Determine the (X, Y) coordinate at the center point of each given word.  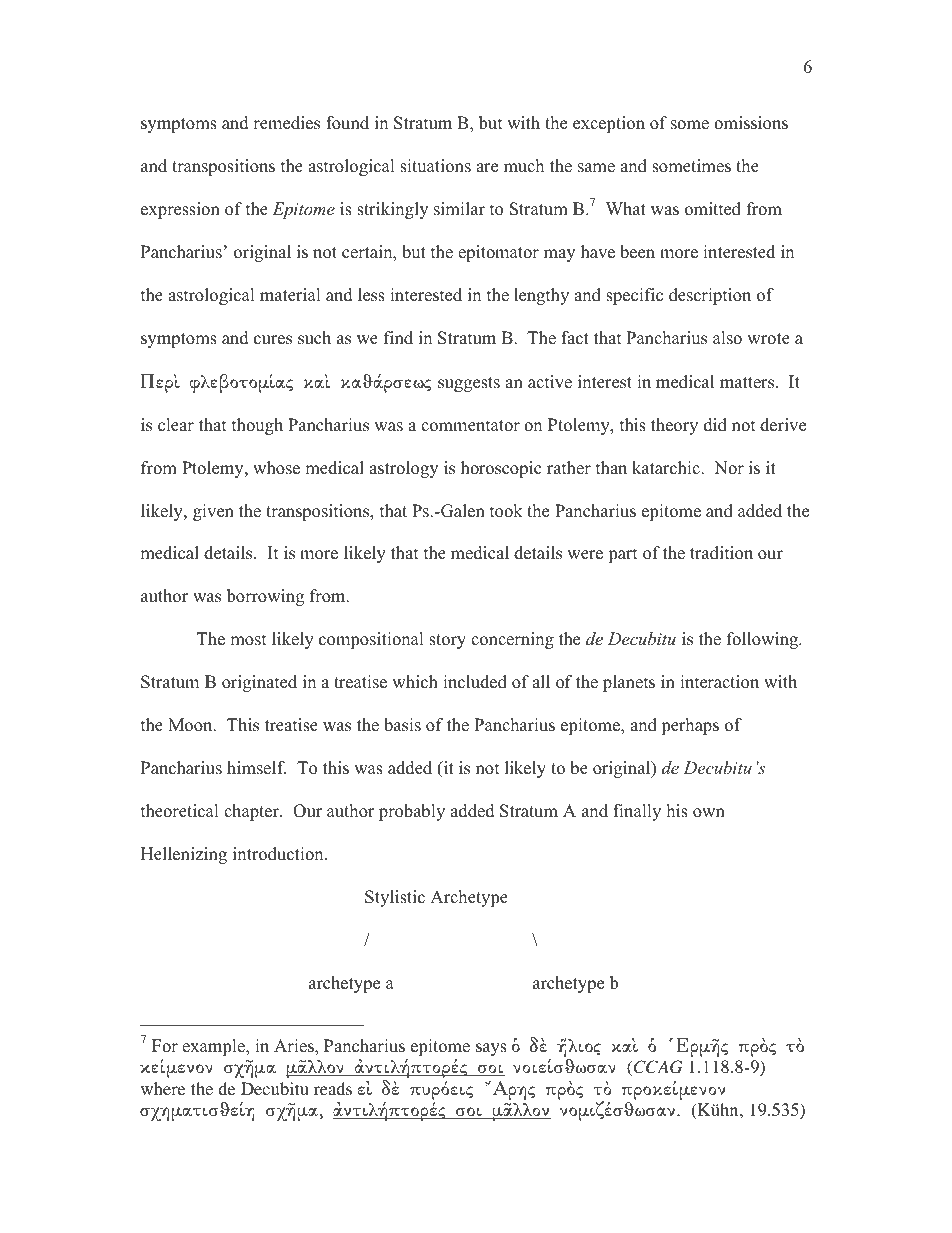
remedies (286, 123)
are (487, 168)
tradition (721, 553)
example (214, 1047)
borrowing (265, 597)
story (447, 641)
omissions (751, 123)
